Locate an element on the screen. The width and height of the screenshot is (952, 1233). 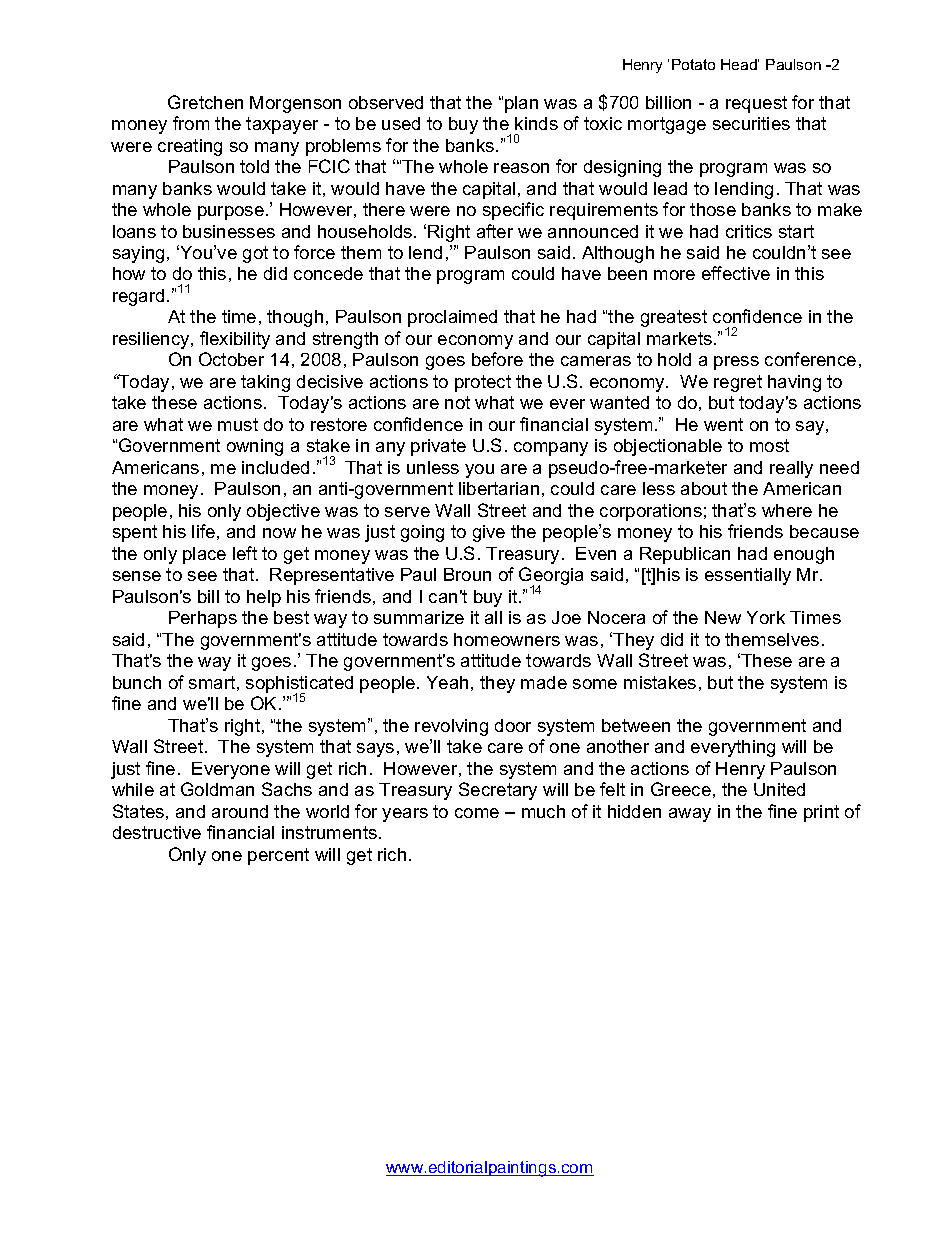
effective is located at coordinates (736, 273).
